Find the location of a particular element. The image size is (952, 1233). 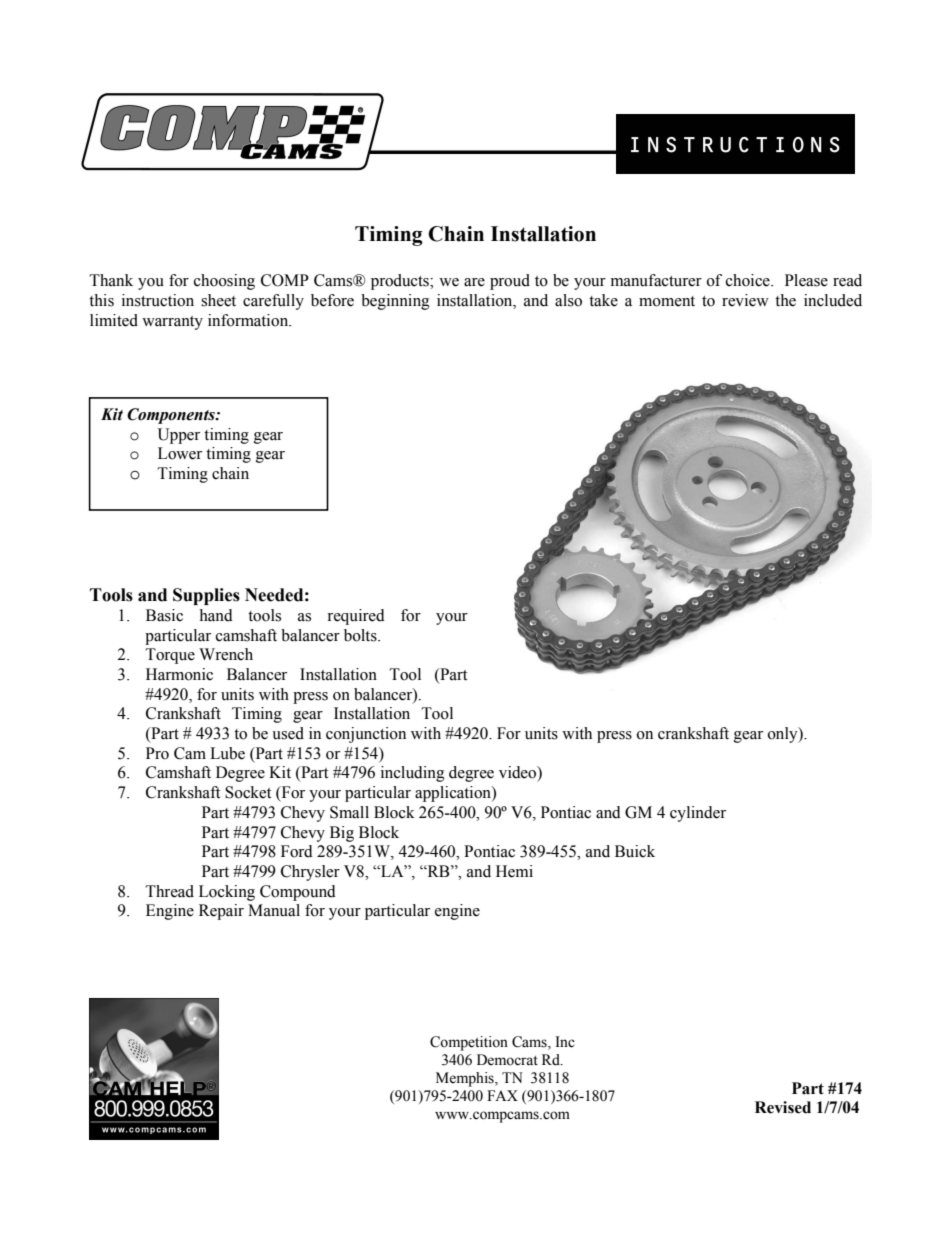

cylinder is located at coordinates (698, 814).
